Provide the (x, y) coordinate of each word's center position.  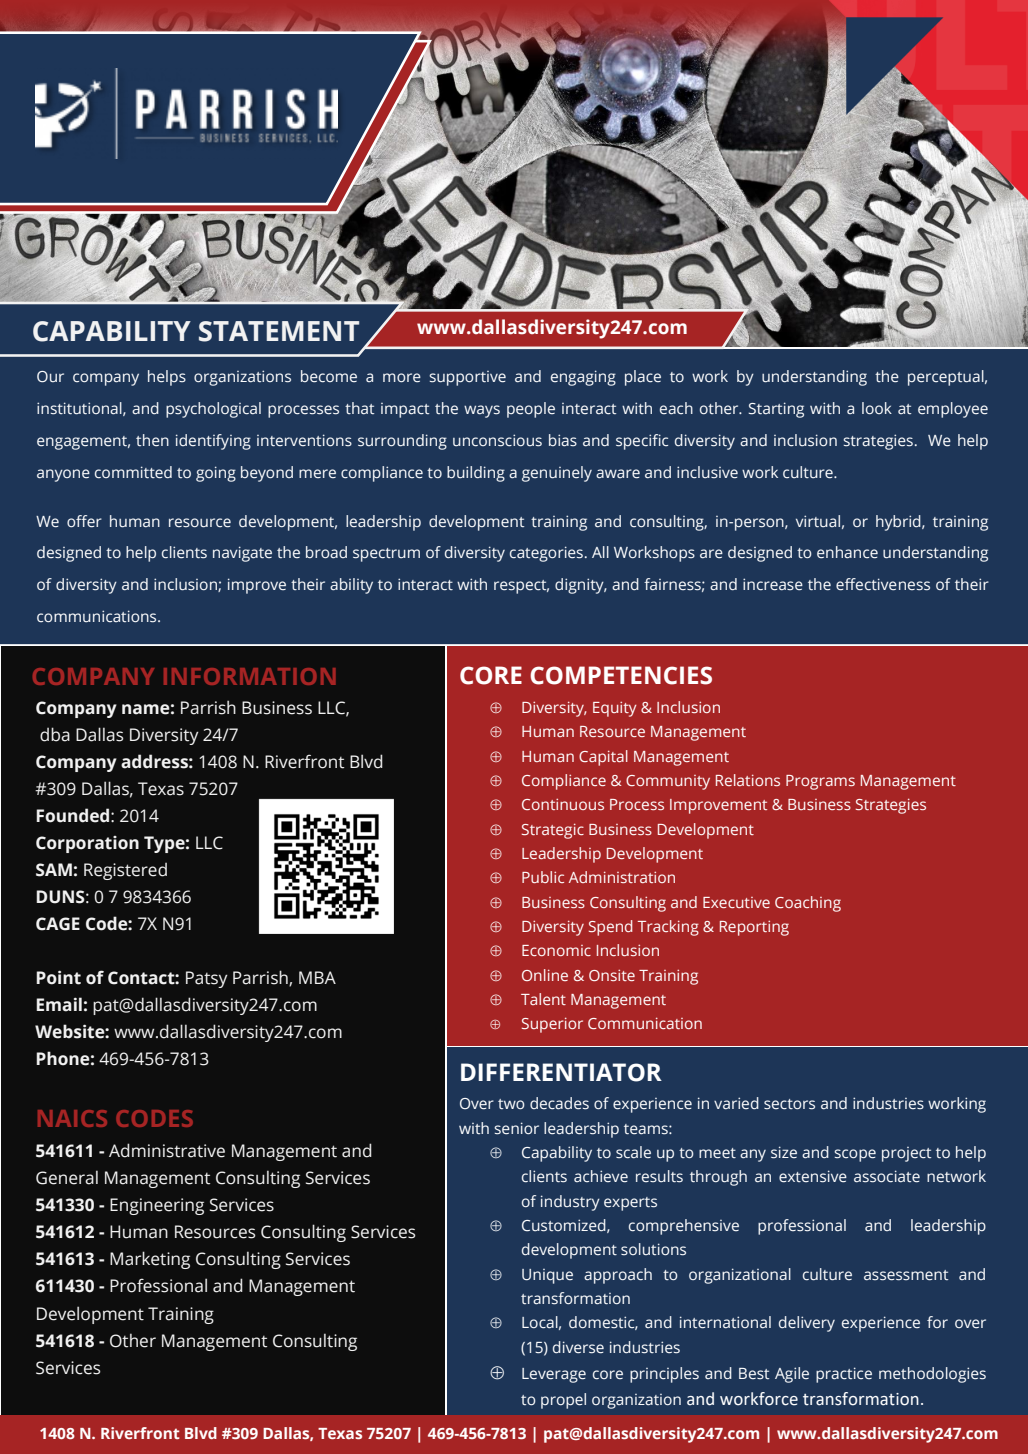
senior (516, 1128)
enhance (847, 552)
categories (546, 554)
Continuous (563, 804)
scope (855, 1155)
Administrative (167, 1150)
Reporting (754, 928)
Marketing (150, 1260)
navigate (242, 554)
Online (545, 975)
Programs (820, 782)
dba (55, 734)
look (877, 408)
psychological (213, 410)
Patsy (207, 979)
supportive (467, 378)
